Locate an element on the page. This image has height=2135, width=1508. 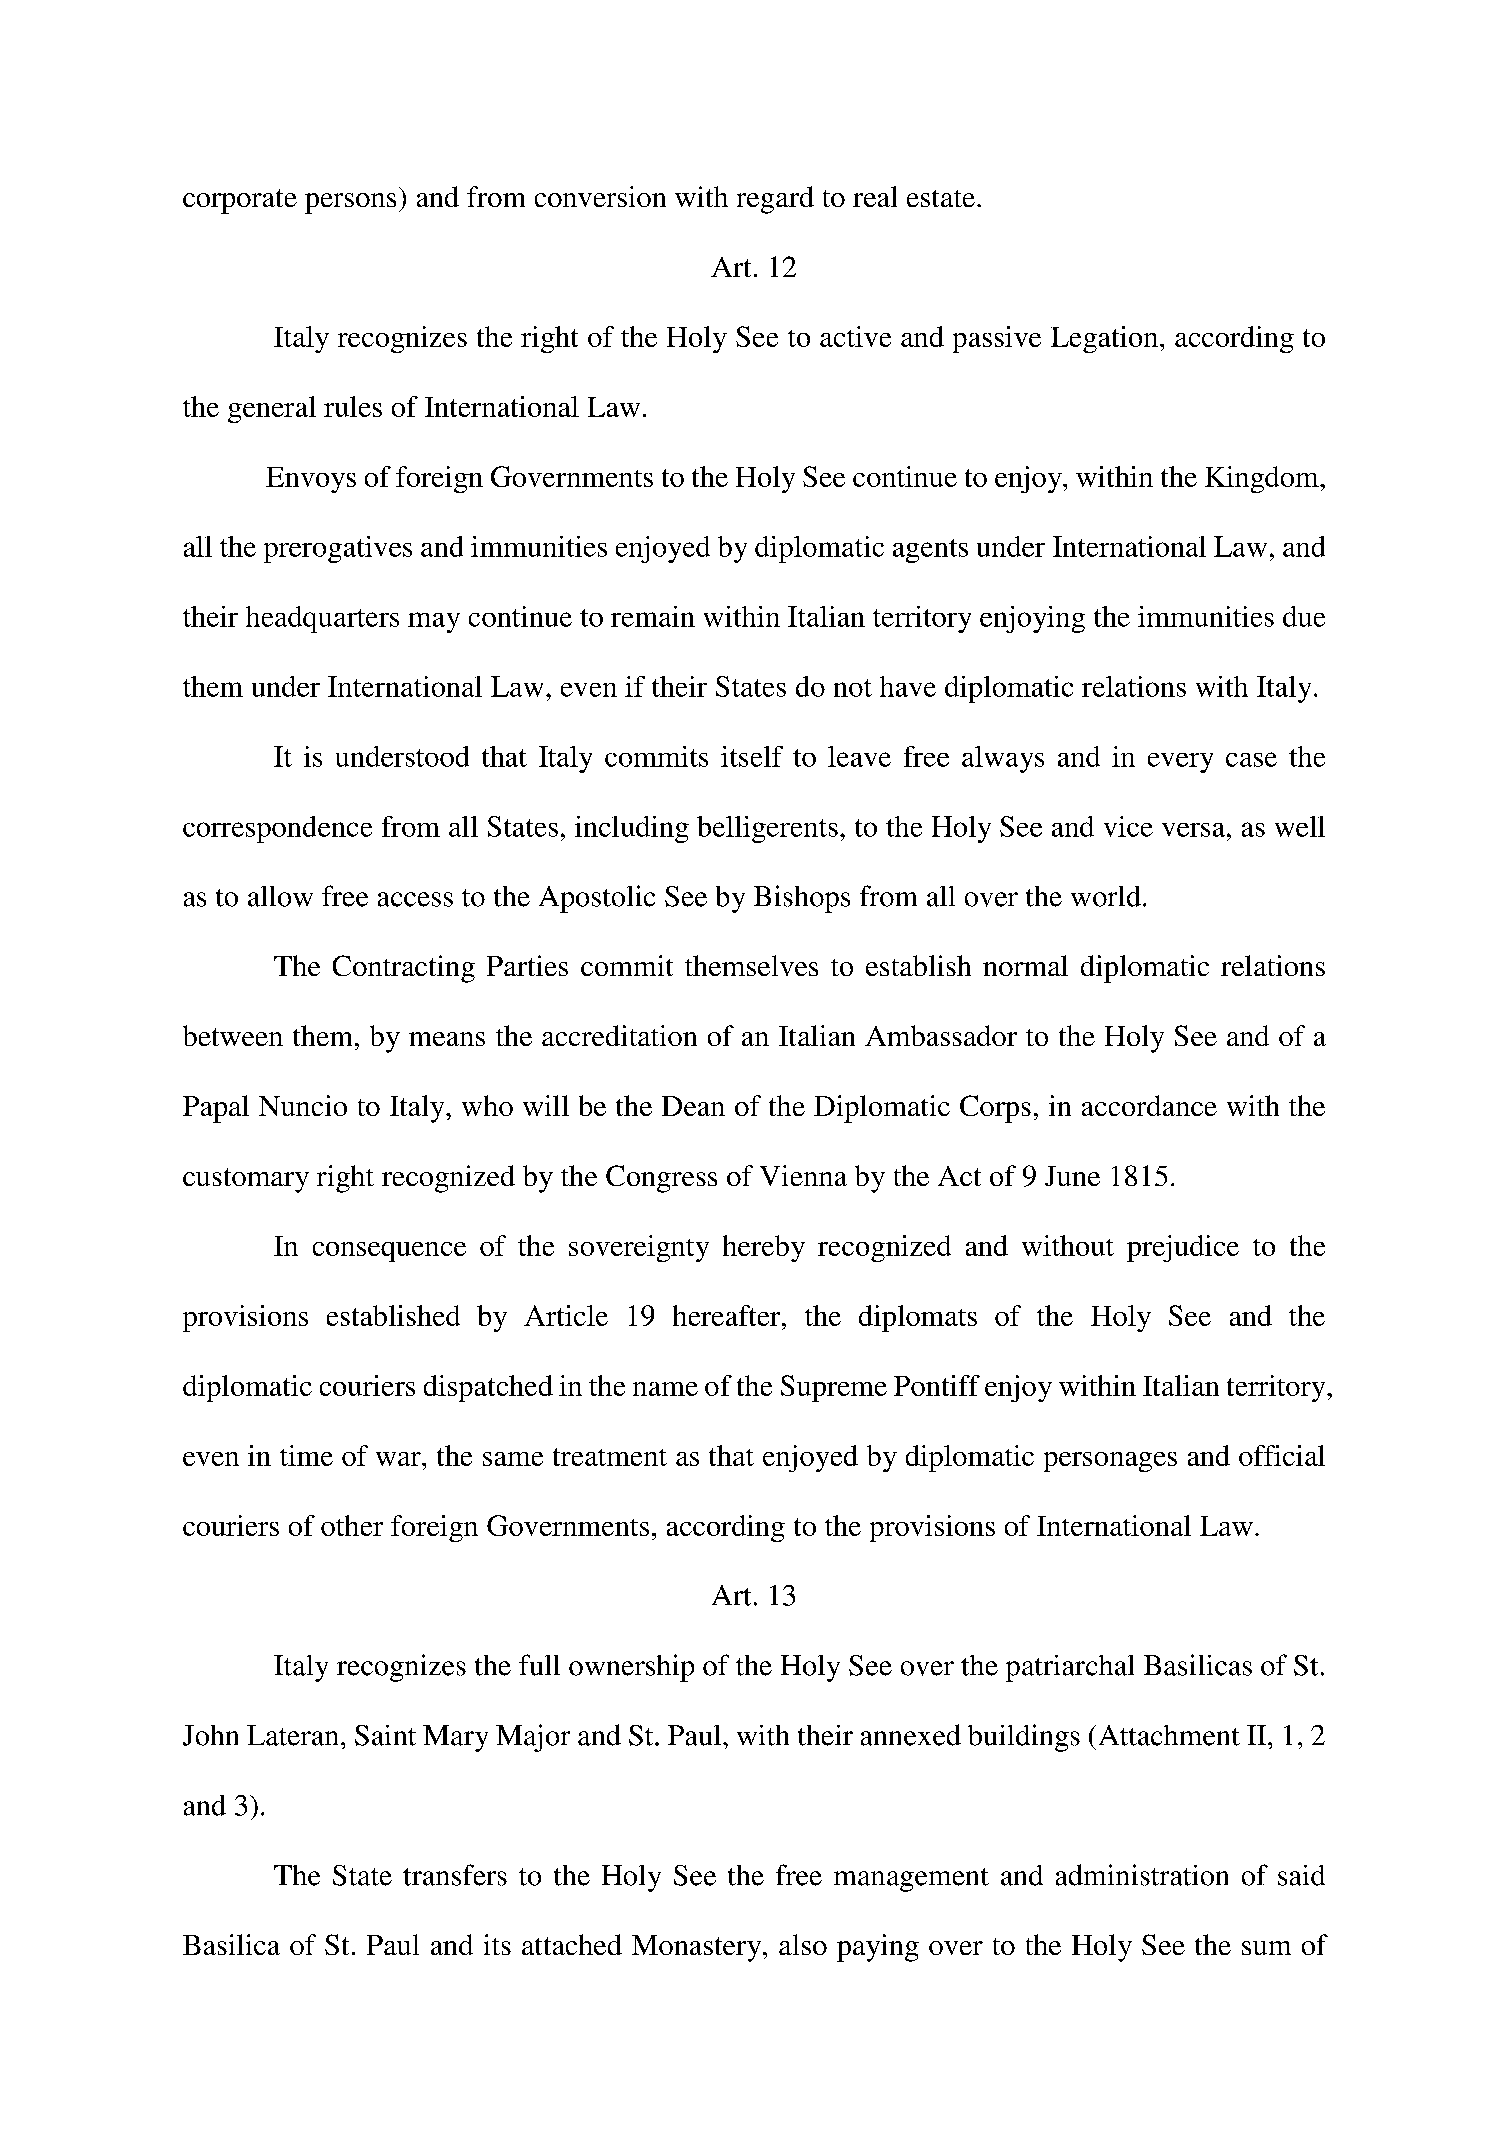
regard is located at coordinates (775, 200).
